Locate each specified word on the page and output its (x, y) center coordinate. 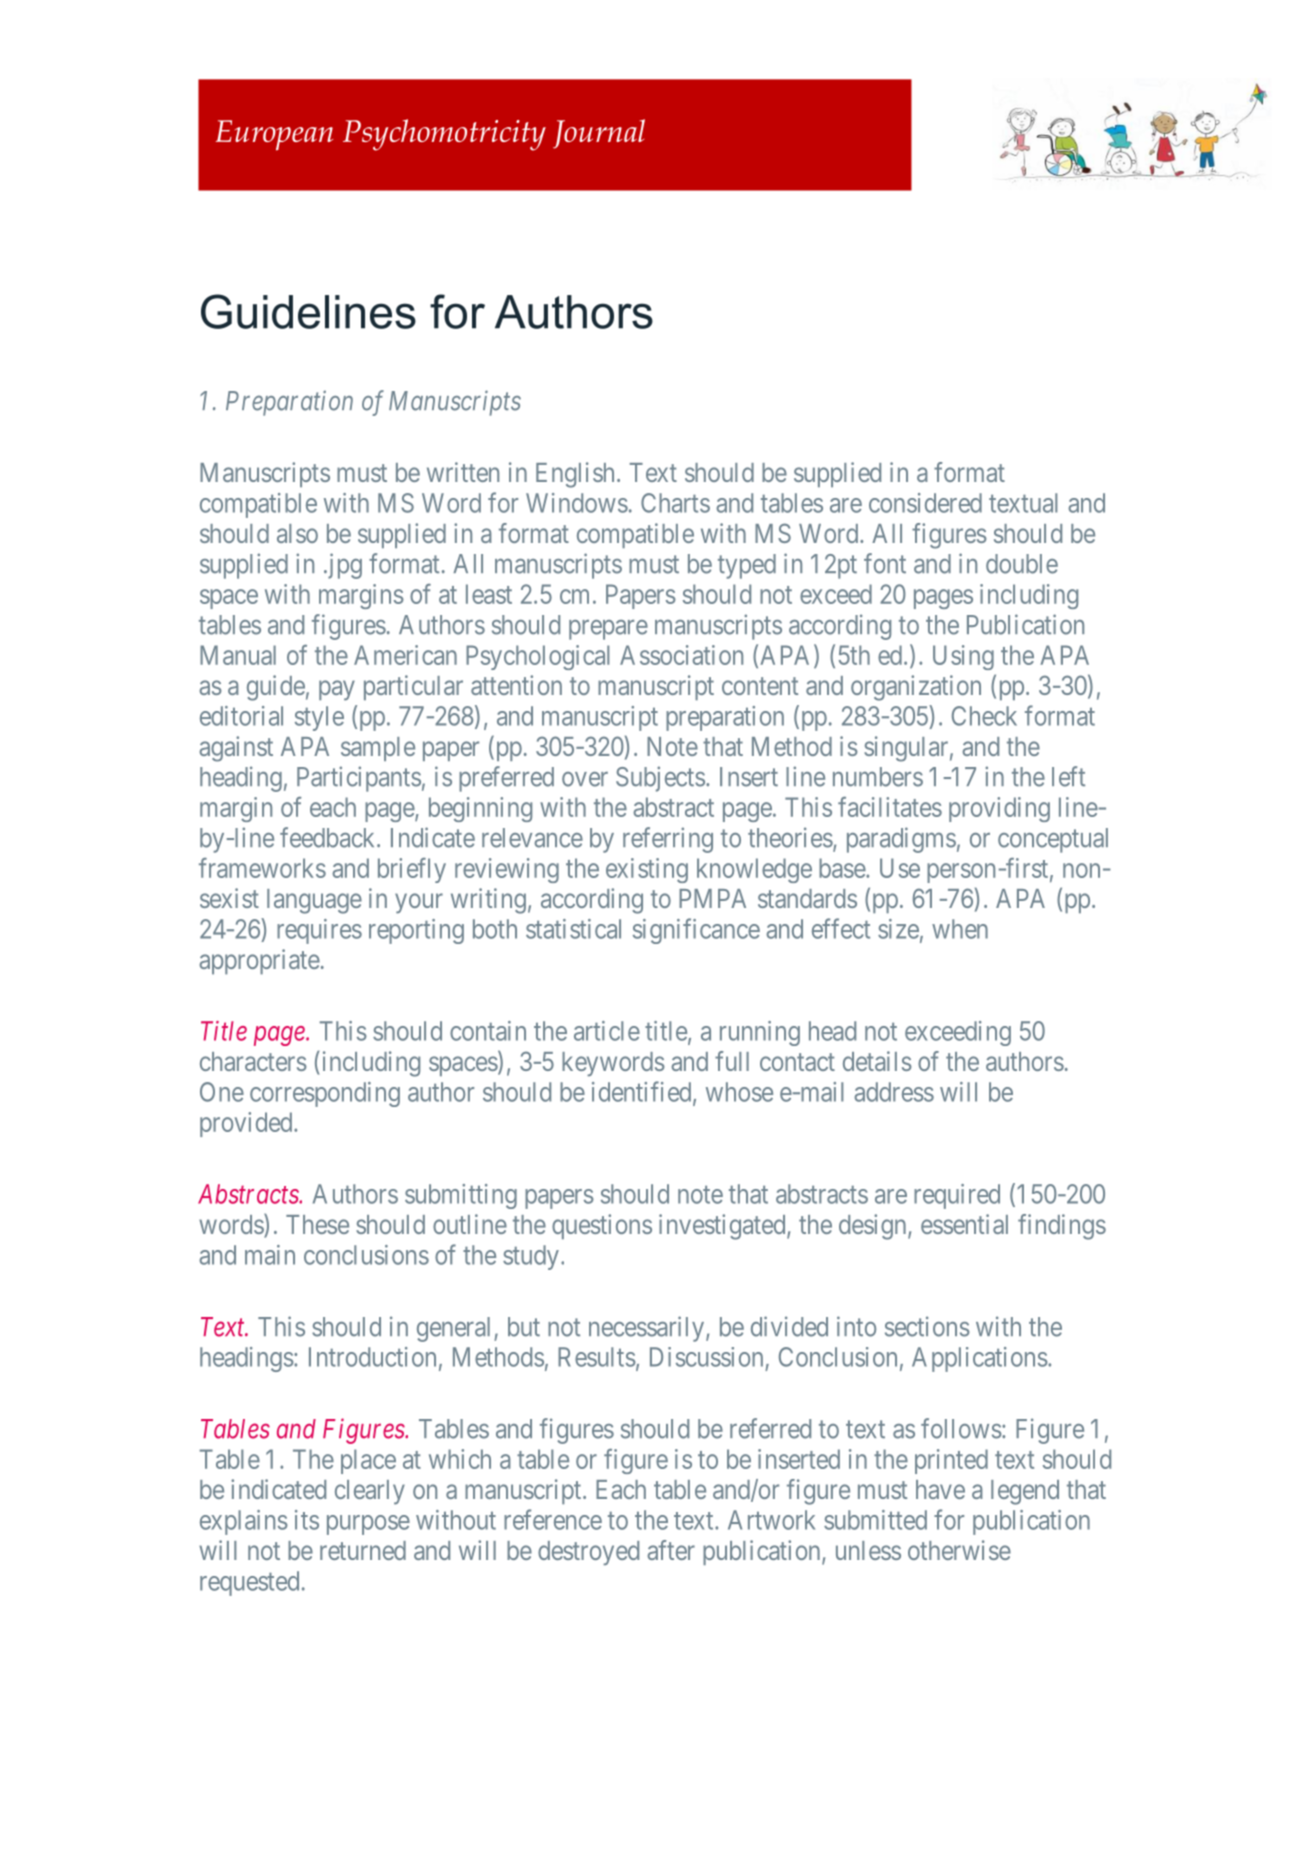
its (307, 1520)
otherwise (959, 1550)
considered (925, 503)
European (274, 135)
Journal (599, 134)
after (671, 1550)
